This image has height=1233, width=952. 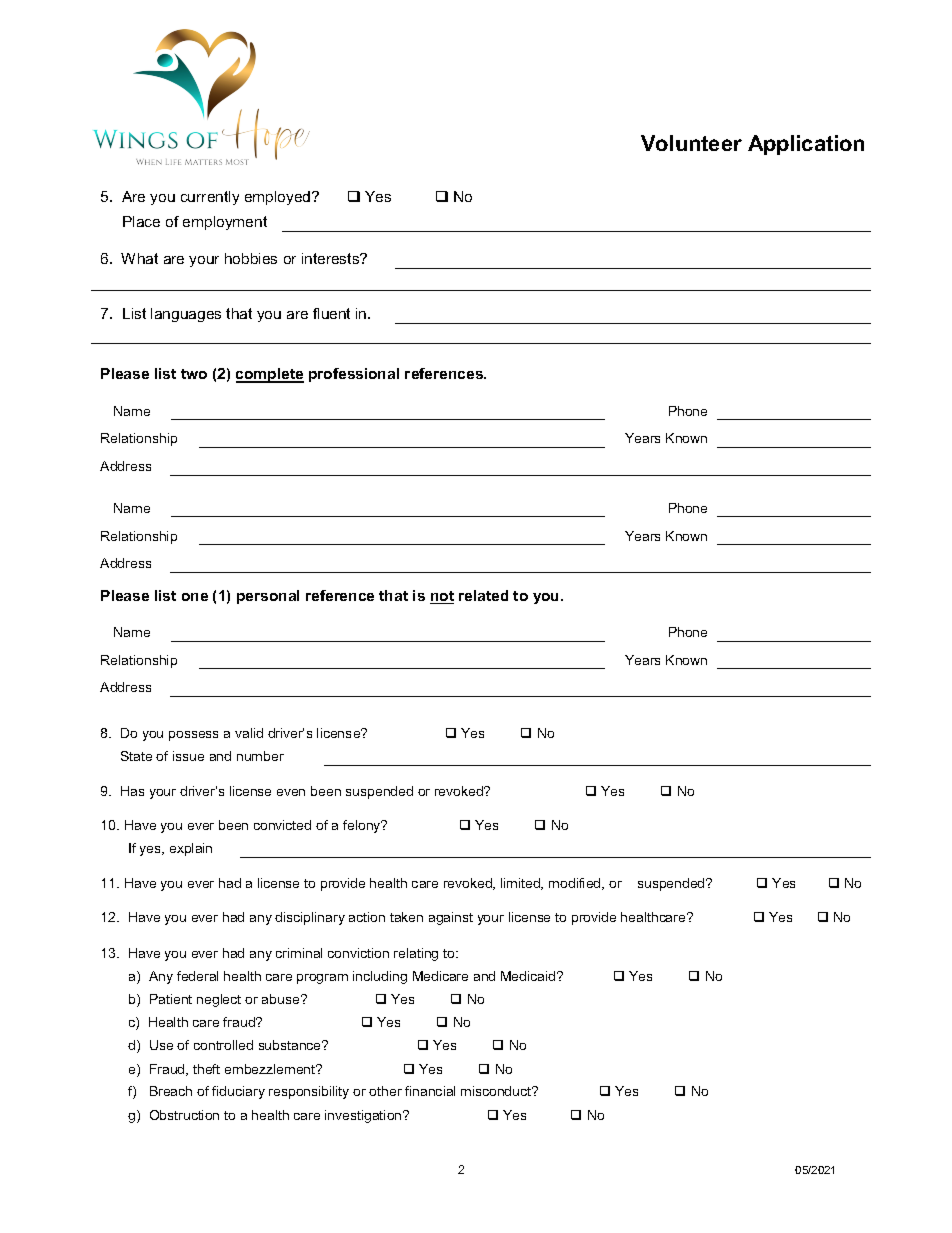 What do you see at coordinates (363, 826) in the image?
I see `felony` at bounding box center [363, 826].
